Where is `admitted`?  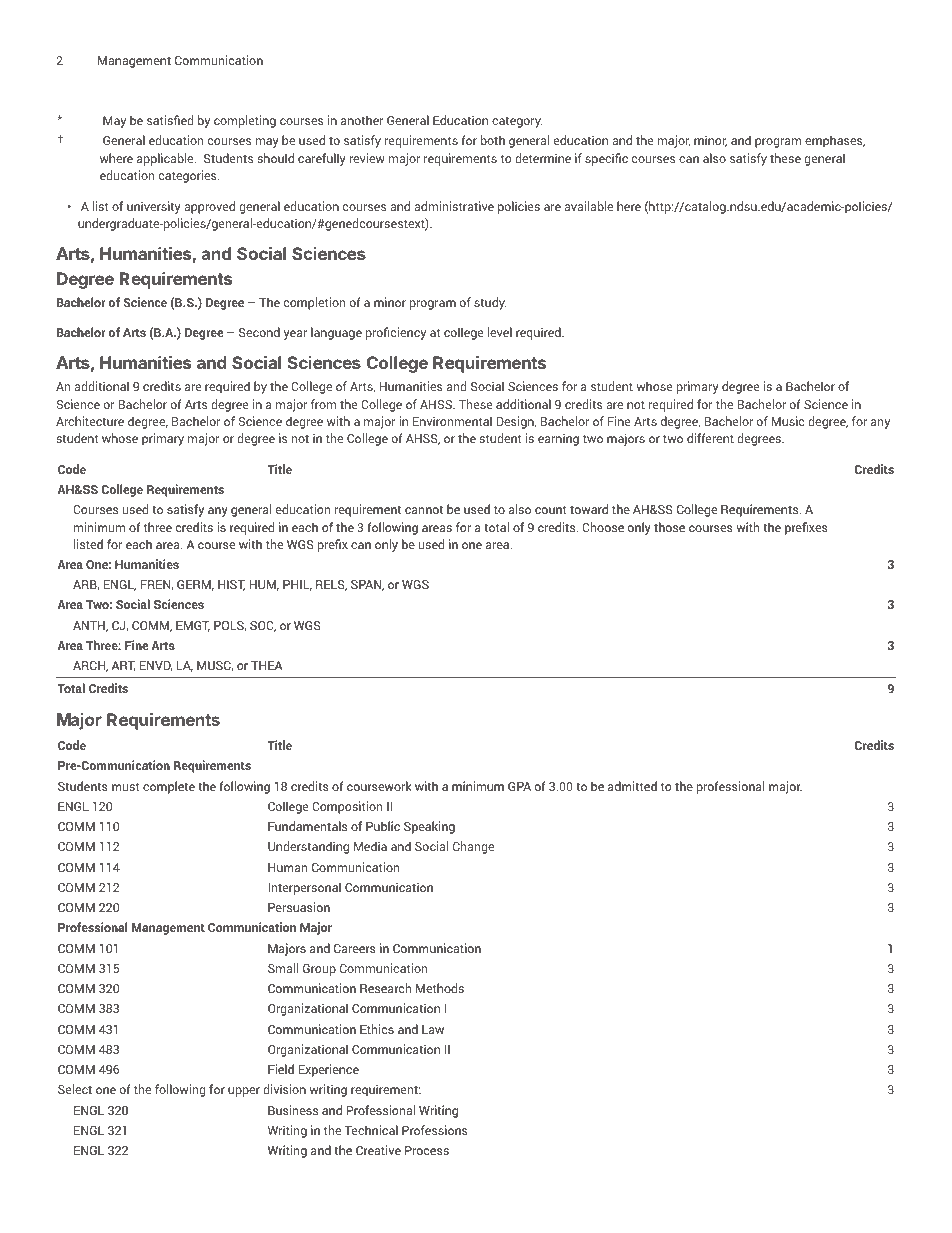 admitted is located at coordinates (632, 786).
